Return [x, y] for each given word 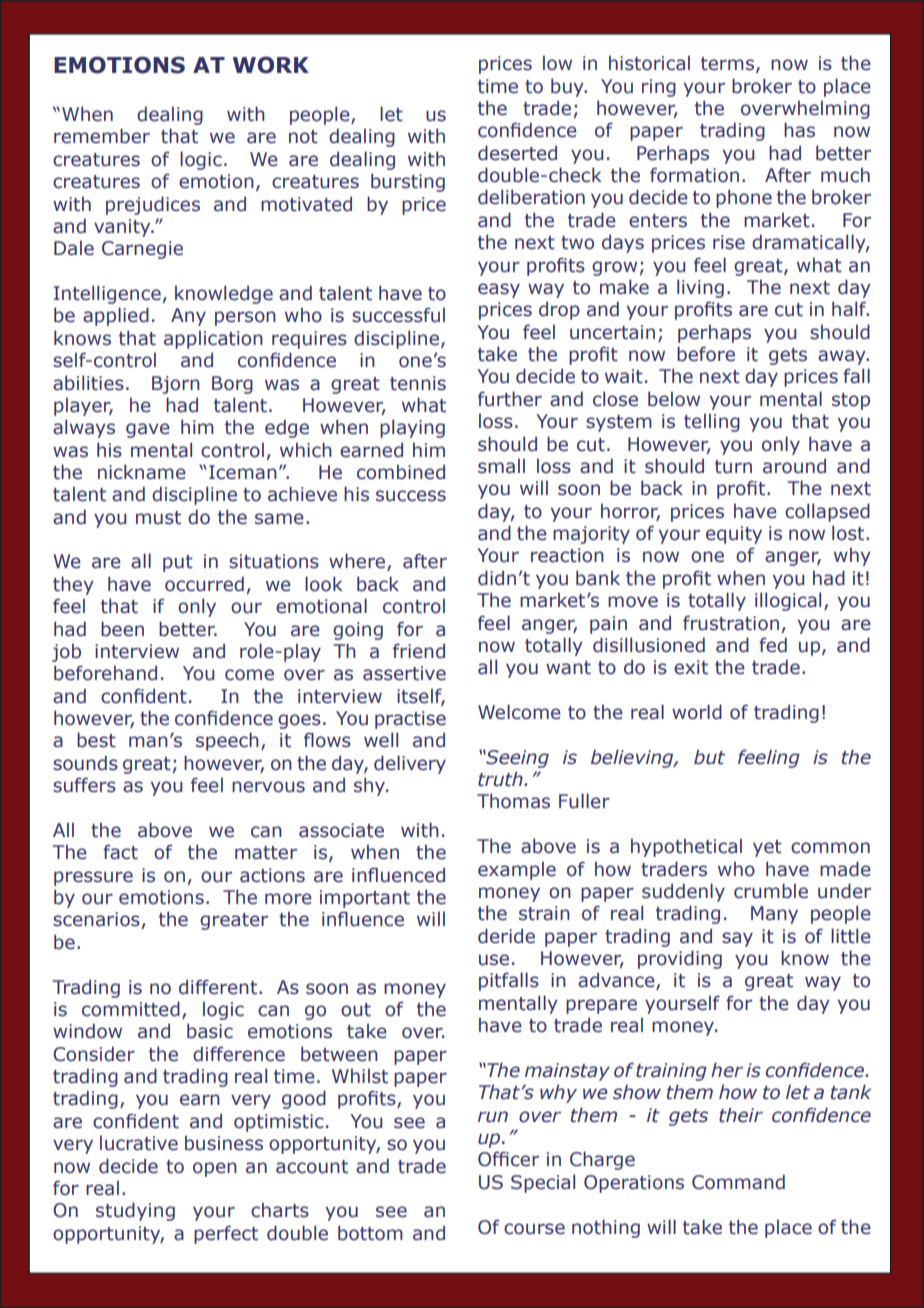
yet [767, 848]
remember [102, 136]
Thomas [513, 801]
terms [727, 64]
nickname [142, 472]
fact [120, 852]
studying [135, 1211]
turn [733, 467]
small [501, 466]
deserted [517, 153]
